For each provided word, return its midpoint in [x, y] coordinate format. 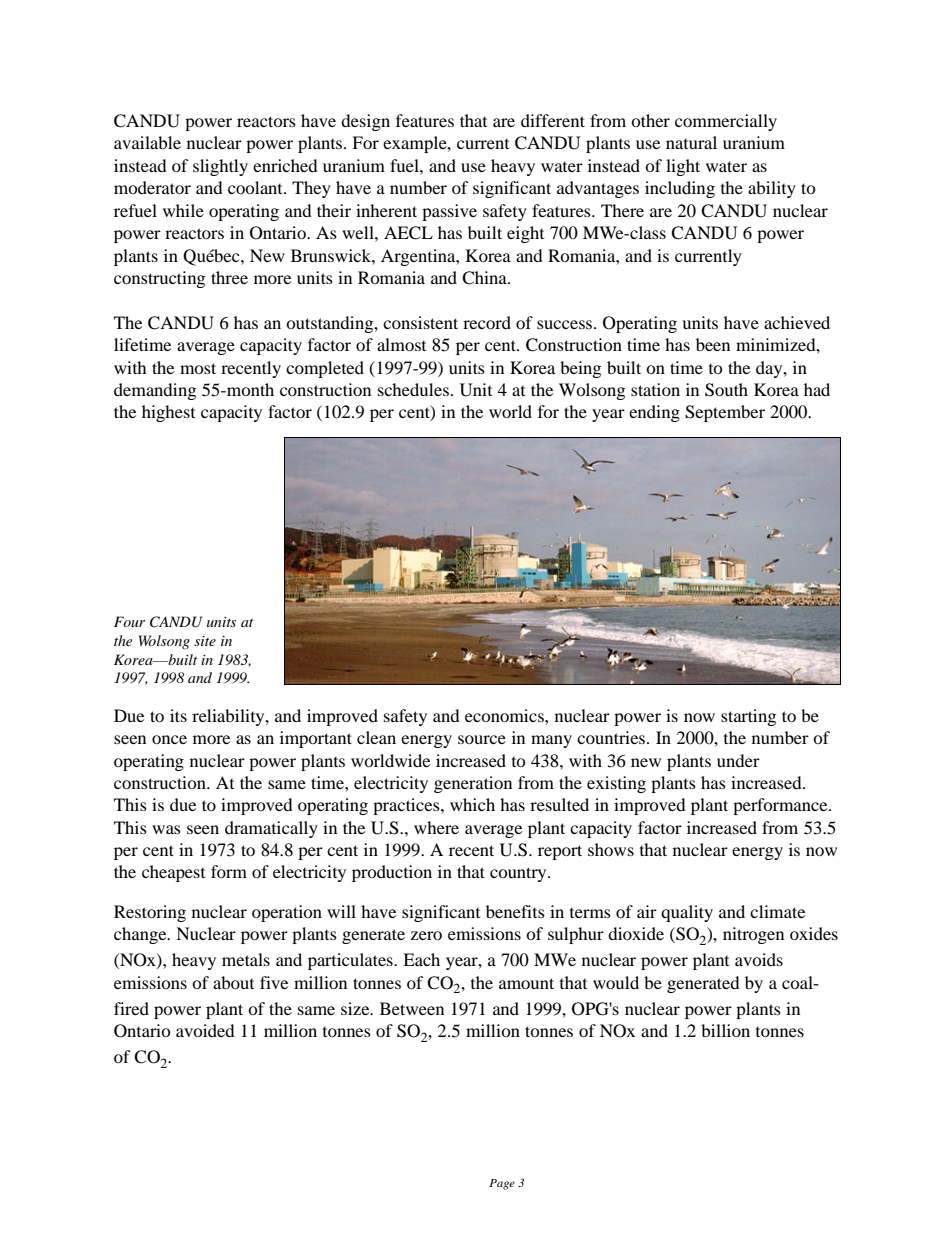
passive [449, 212]
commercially [726, 122]
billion [725, 1030]
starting [748, 717]
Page [502, 1184]
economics [505, 715]
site [205, 641]
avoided [205, 1030]
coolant [256, 187]
